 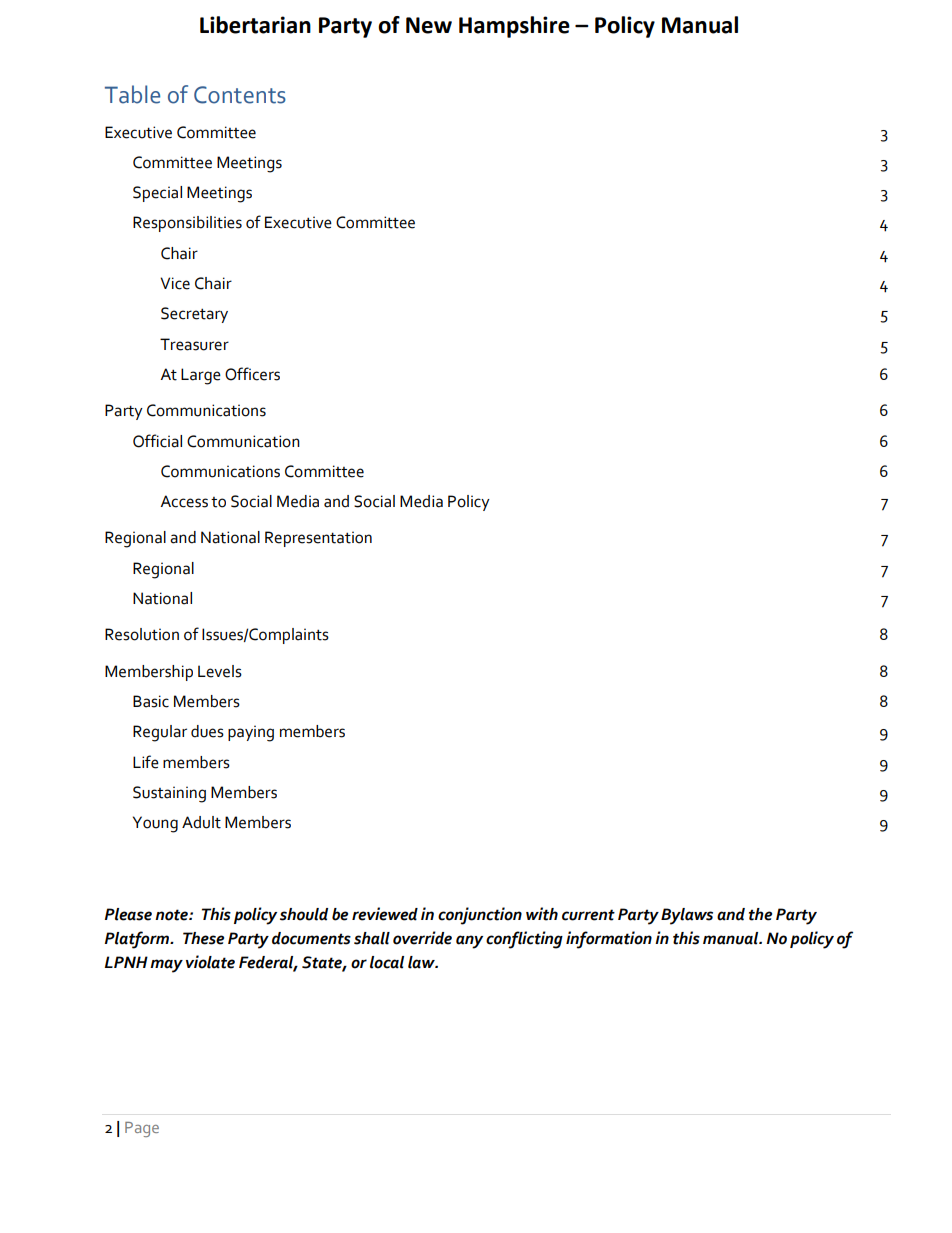 What do you see at coordinates (318, 539) in the document?
I see `Representation` at bounding box center [318, 539].
